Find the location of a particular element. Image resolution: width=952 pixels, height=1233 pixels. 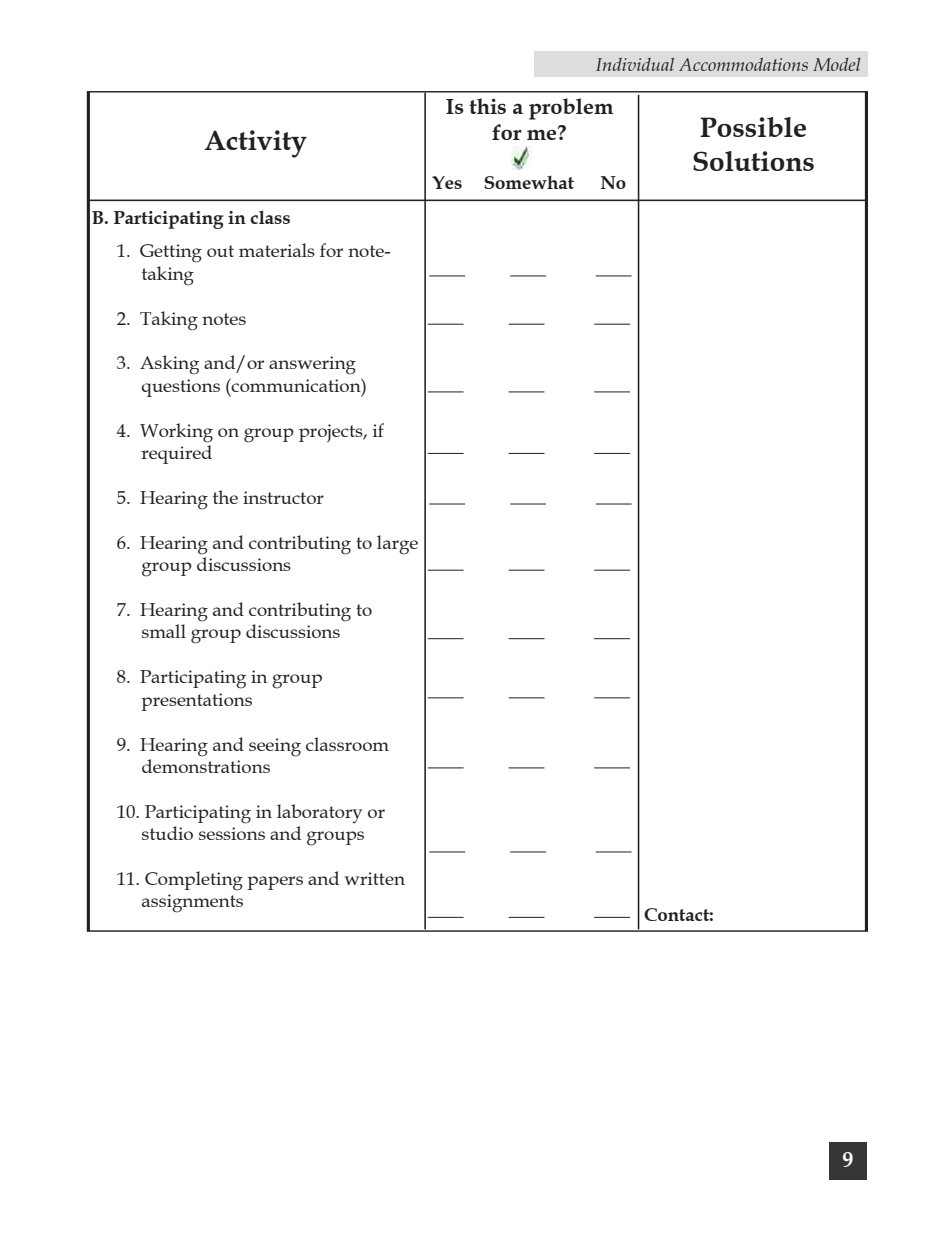

large is located at coordinates (397, 545).
